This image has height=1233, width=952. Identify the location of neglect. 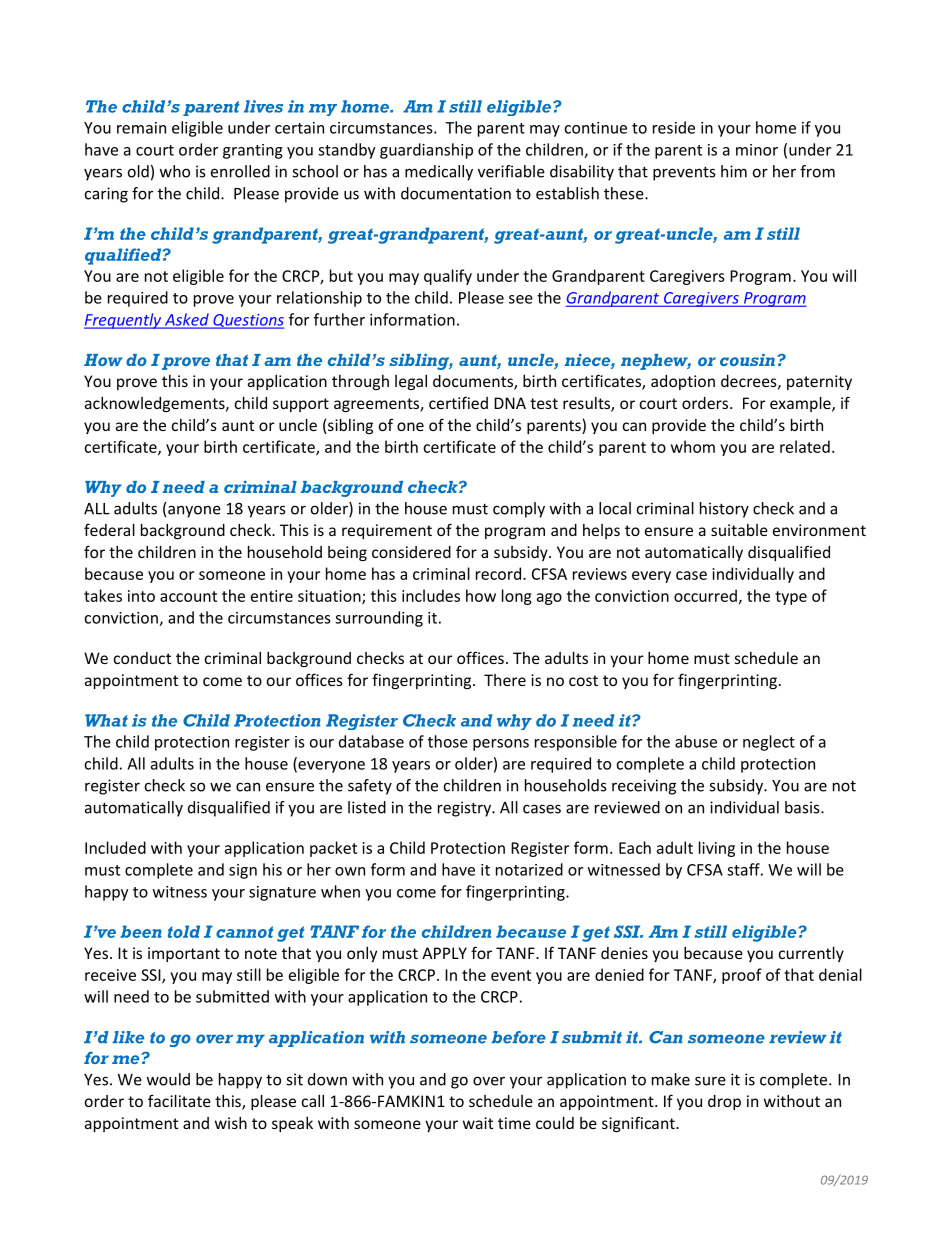
(769, 743).
